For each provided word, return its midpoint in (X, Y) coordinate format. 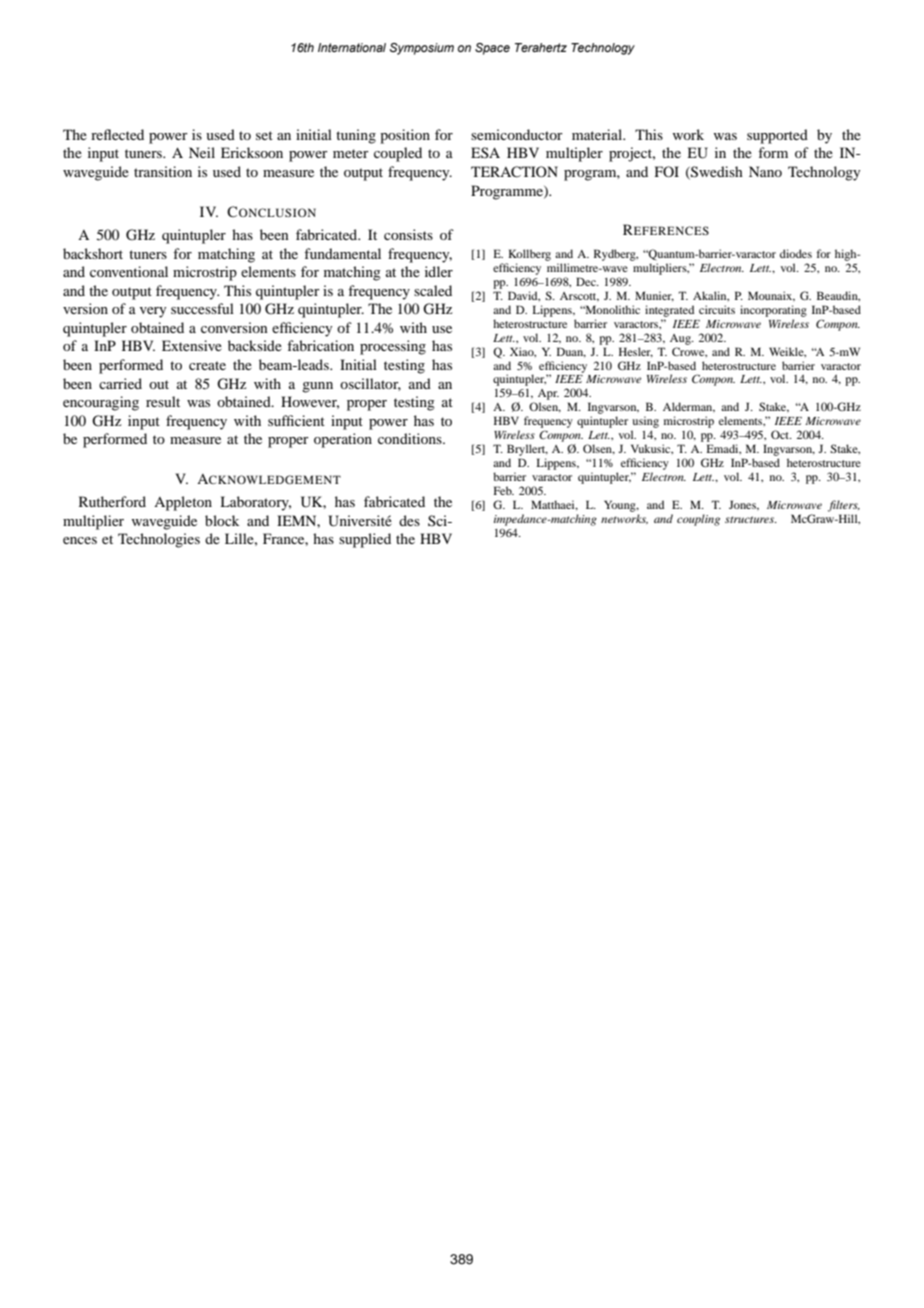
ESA (485, 152)
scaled (433, 290)
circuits (717, 309)
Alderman (689, 407)
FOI (667, 171)
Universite (360, 521)
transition (163, 171)
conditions (411, 438)
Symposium (422, 49)
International (352, 47)
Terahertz (541, 47)
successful (202, 308)
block (222, 520)
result (163, 401)
